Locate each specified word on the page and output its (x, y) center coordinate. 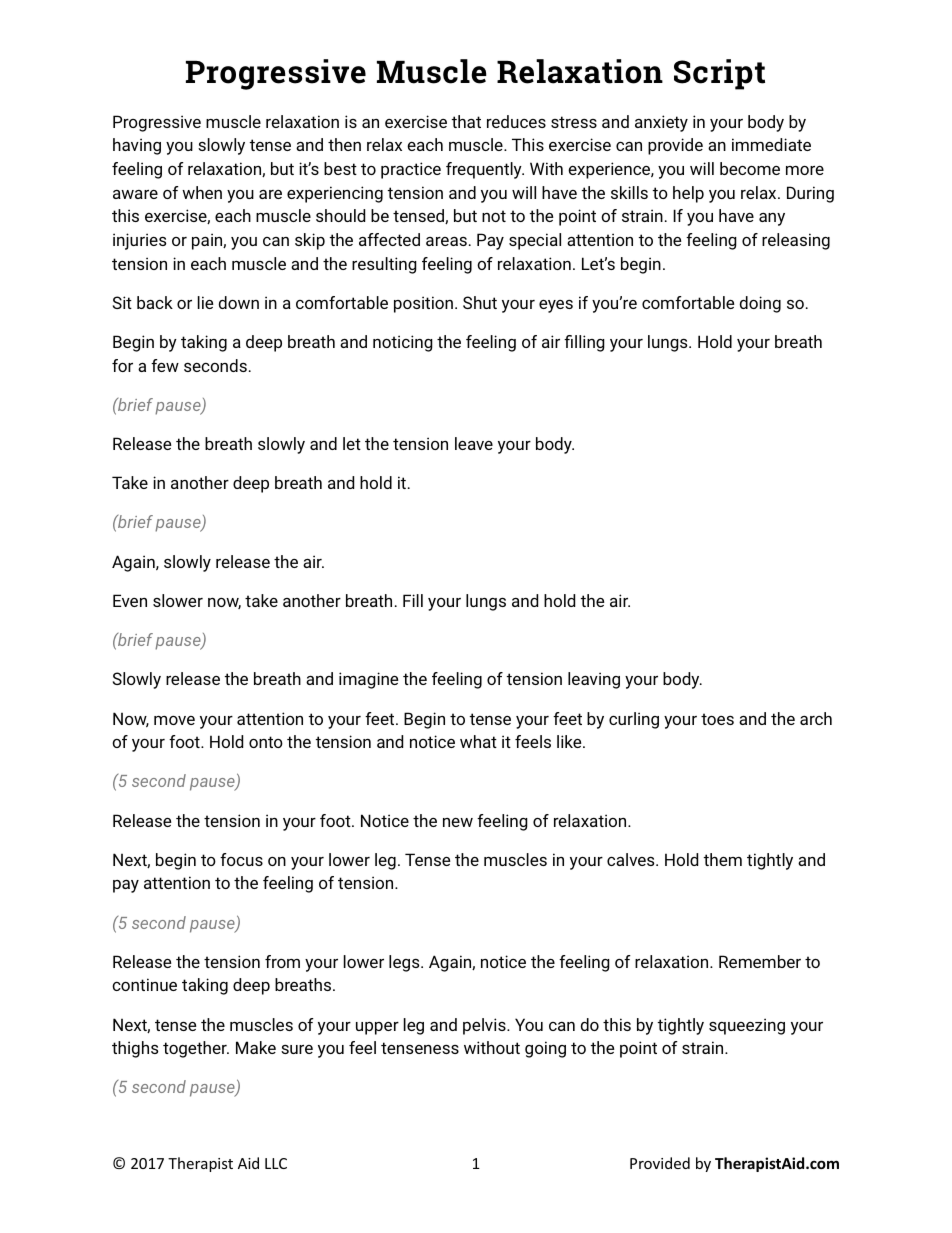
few (165, 365)
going (545, 1049)
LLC (276, 1163)
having (137, 146)
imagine (369, 680)
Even (130, 600)
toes (717, 719)
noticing (403, 343)
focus (241, 859)
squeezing (747, 1026)
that (466, 121)
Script (719, 74)
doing (760, 304)
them (723, 859)
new (458, 822)
